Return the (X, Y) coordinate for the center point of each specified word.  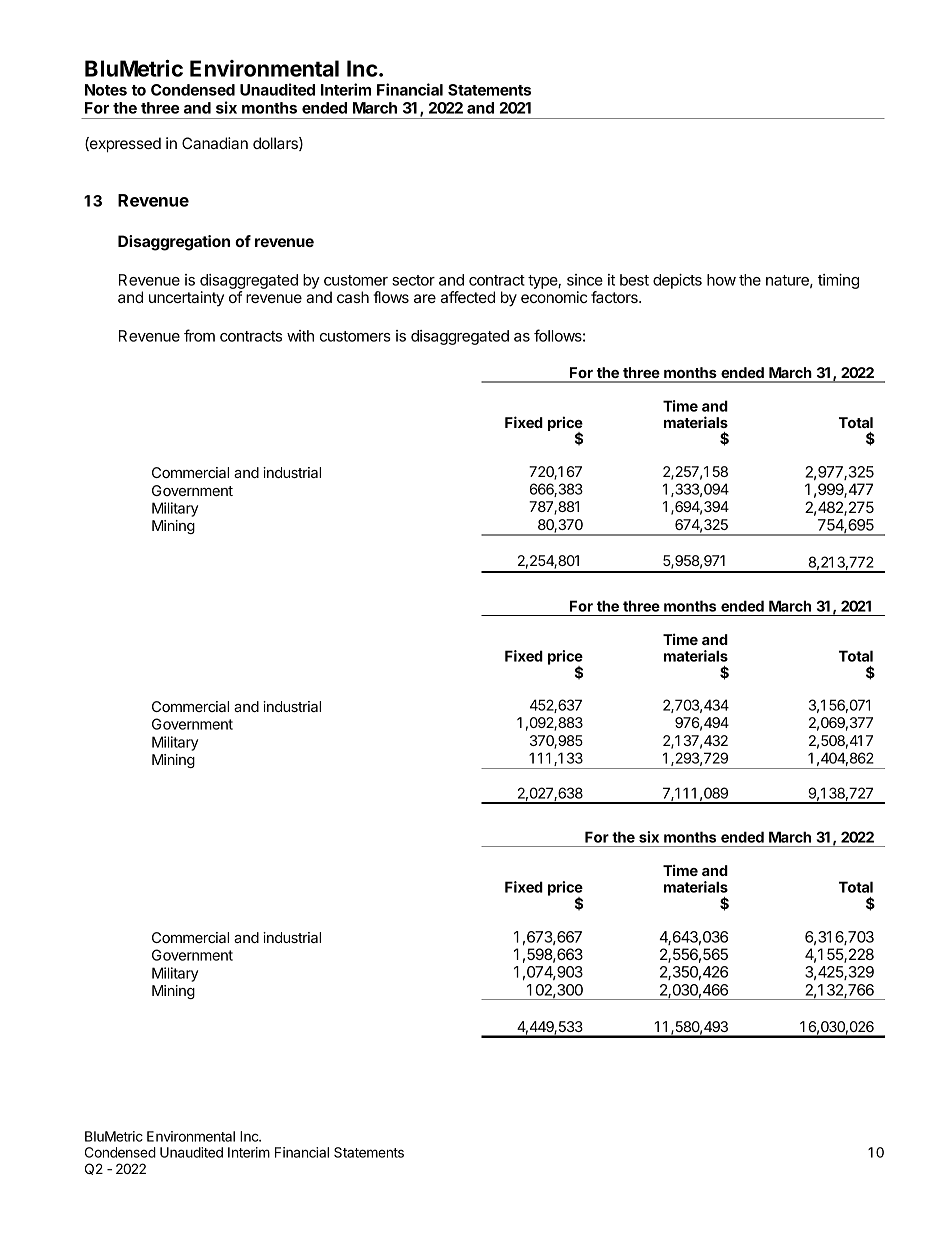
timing (838, 281)
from (199, 335)
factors (615, 297)
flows (391, 297)
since (585, 280)
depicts (677, 281)
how (721, 280)
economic (554, 297)
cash (353, 297)
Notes (106, 90)
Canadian (215, 143)
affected (468, 297)
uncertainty (186, 298)
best (634, 280)
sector (413, 280)
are (425, 298)
